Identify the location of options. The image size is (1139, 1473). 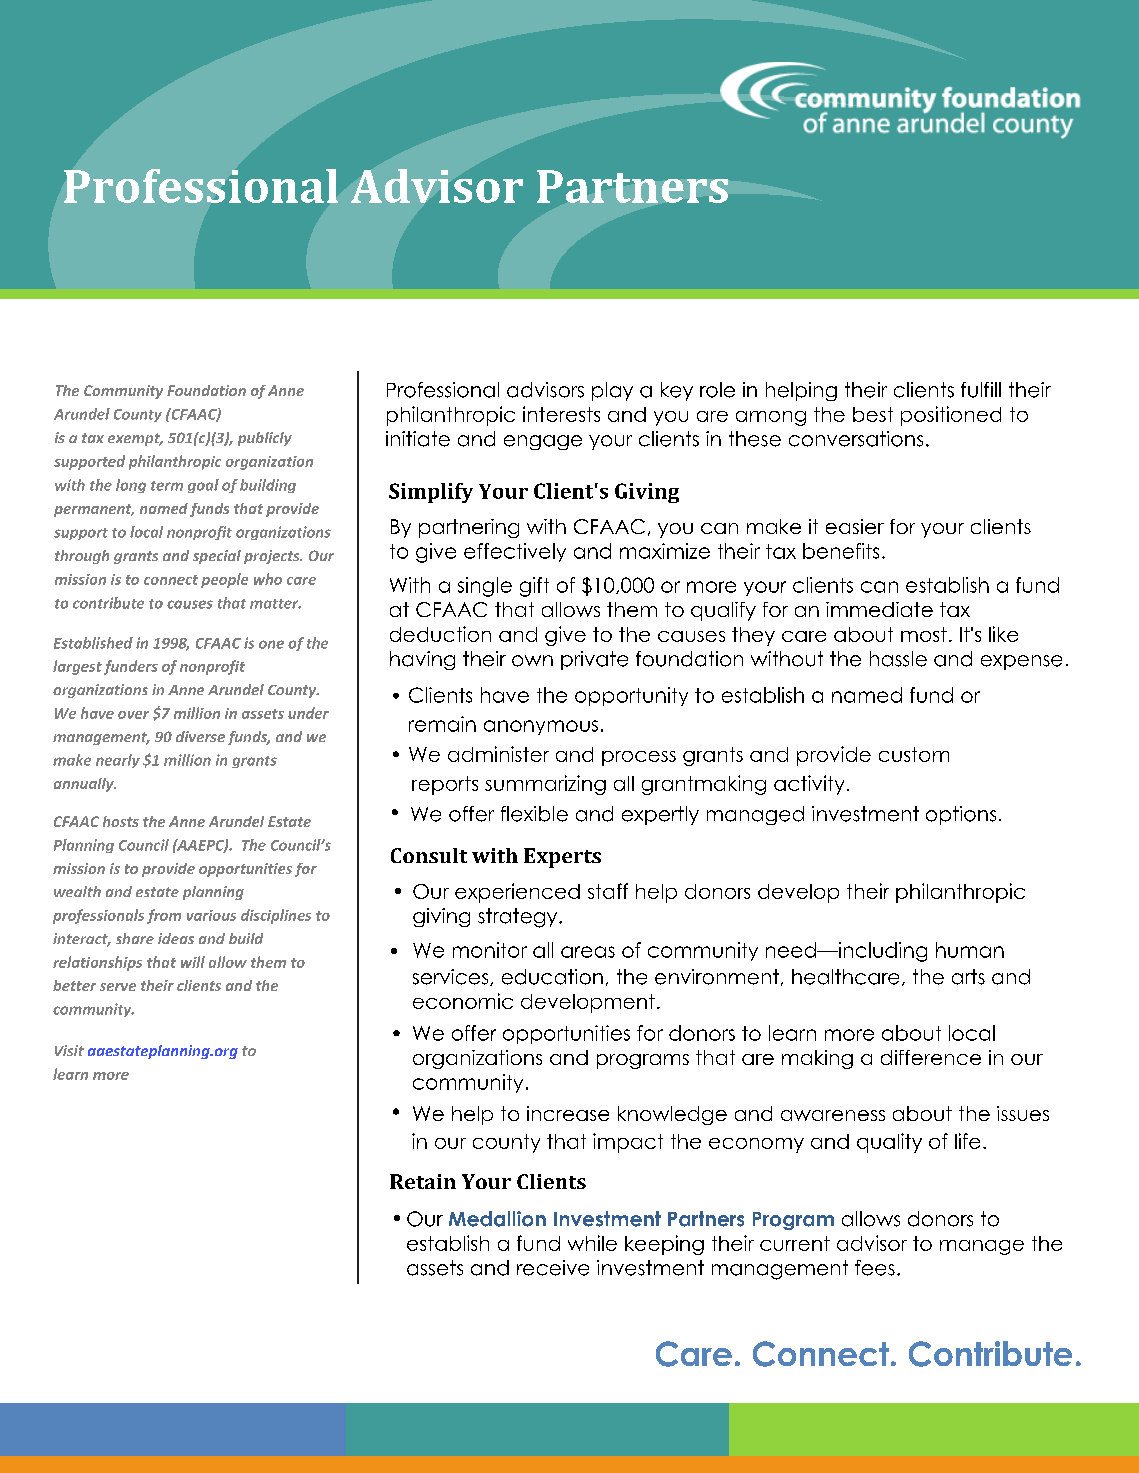
(961, 815).
